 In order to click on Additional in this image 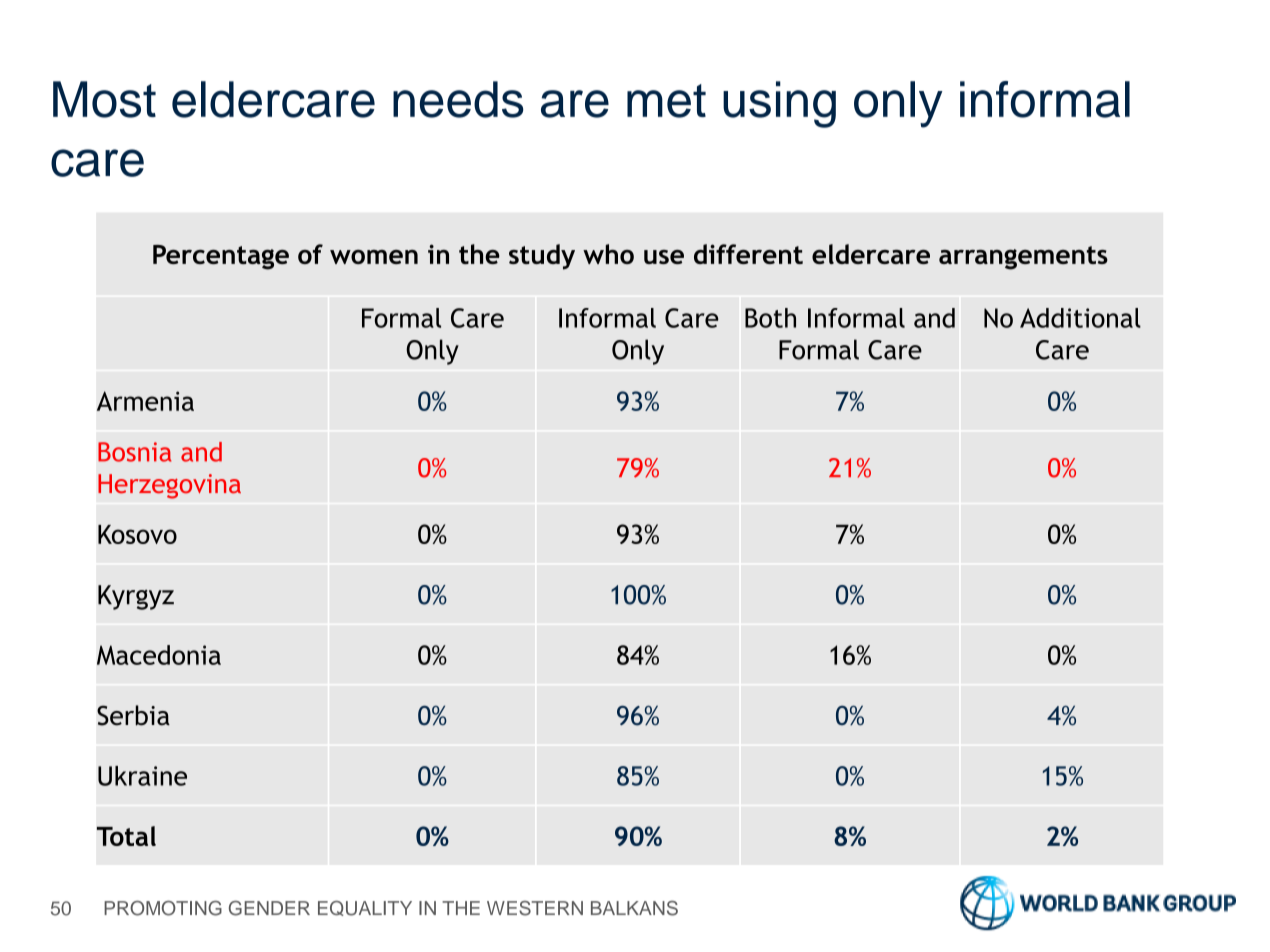, I will do `click(1080, 318)`.
